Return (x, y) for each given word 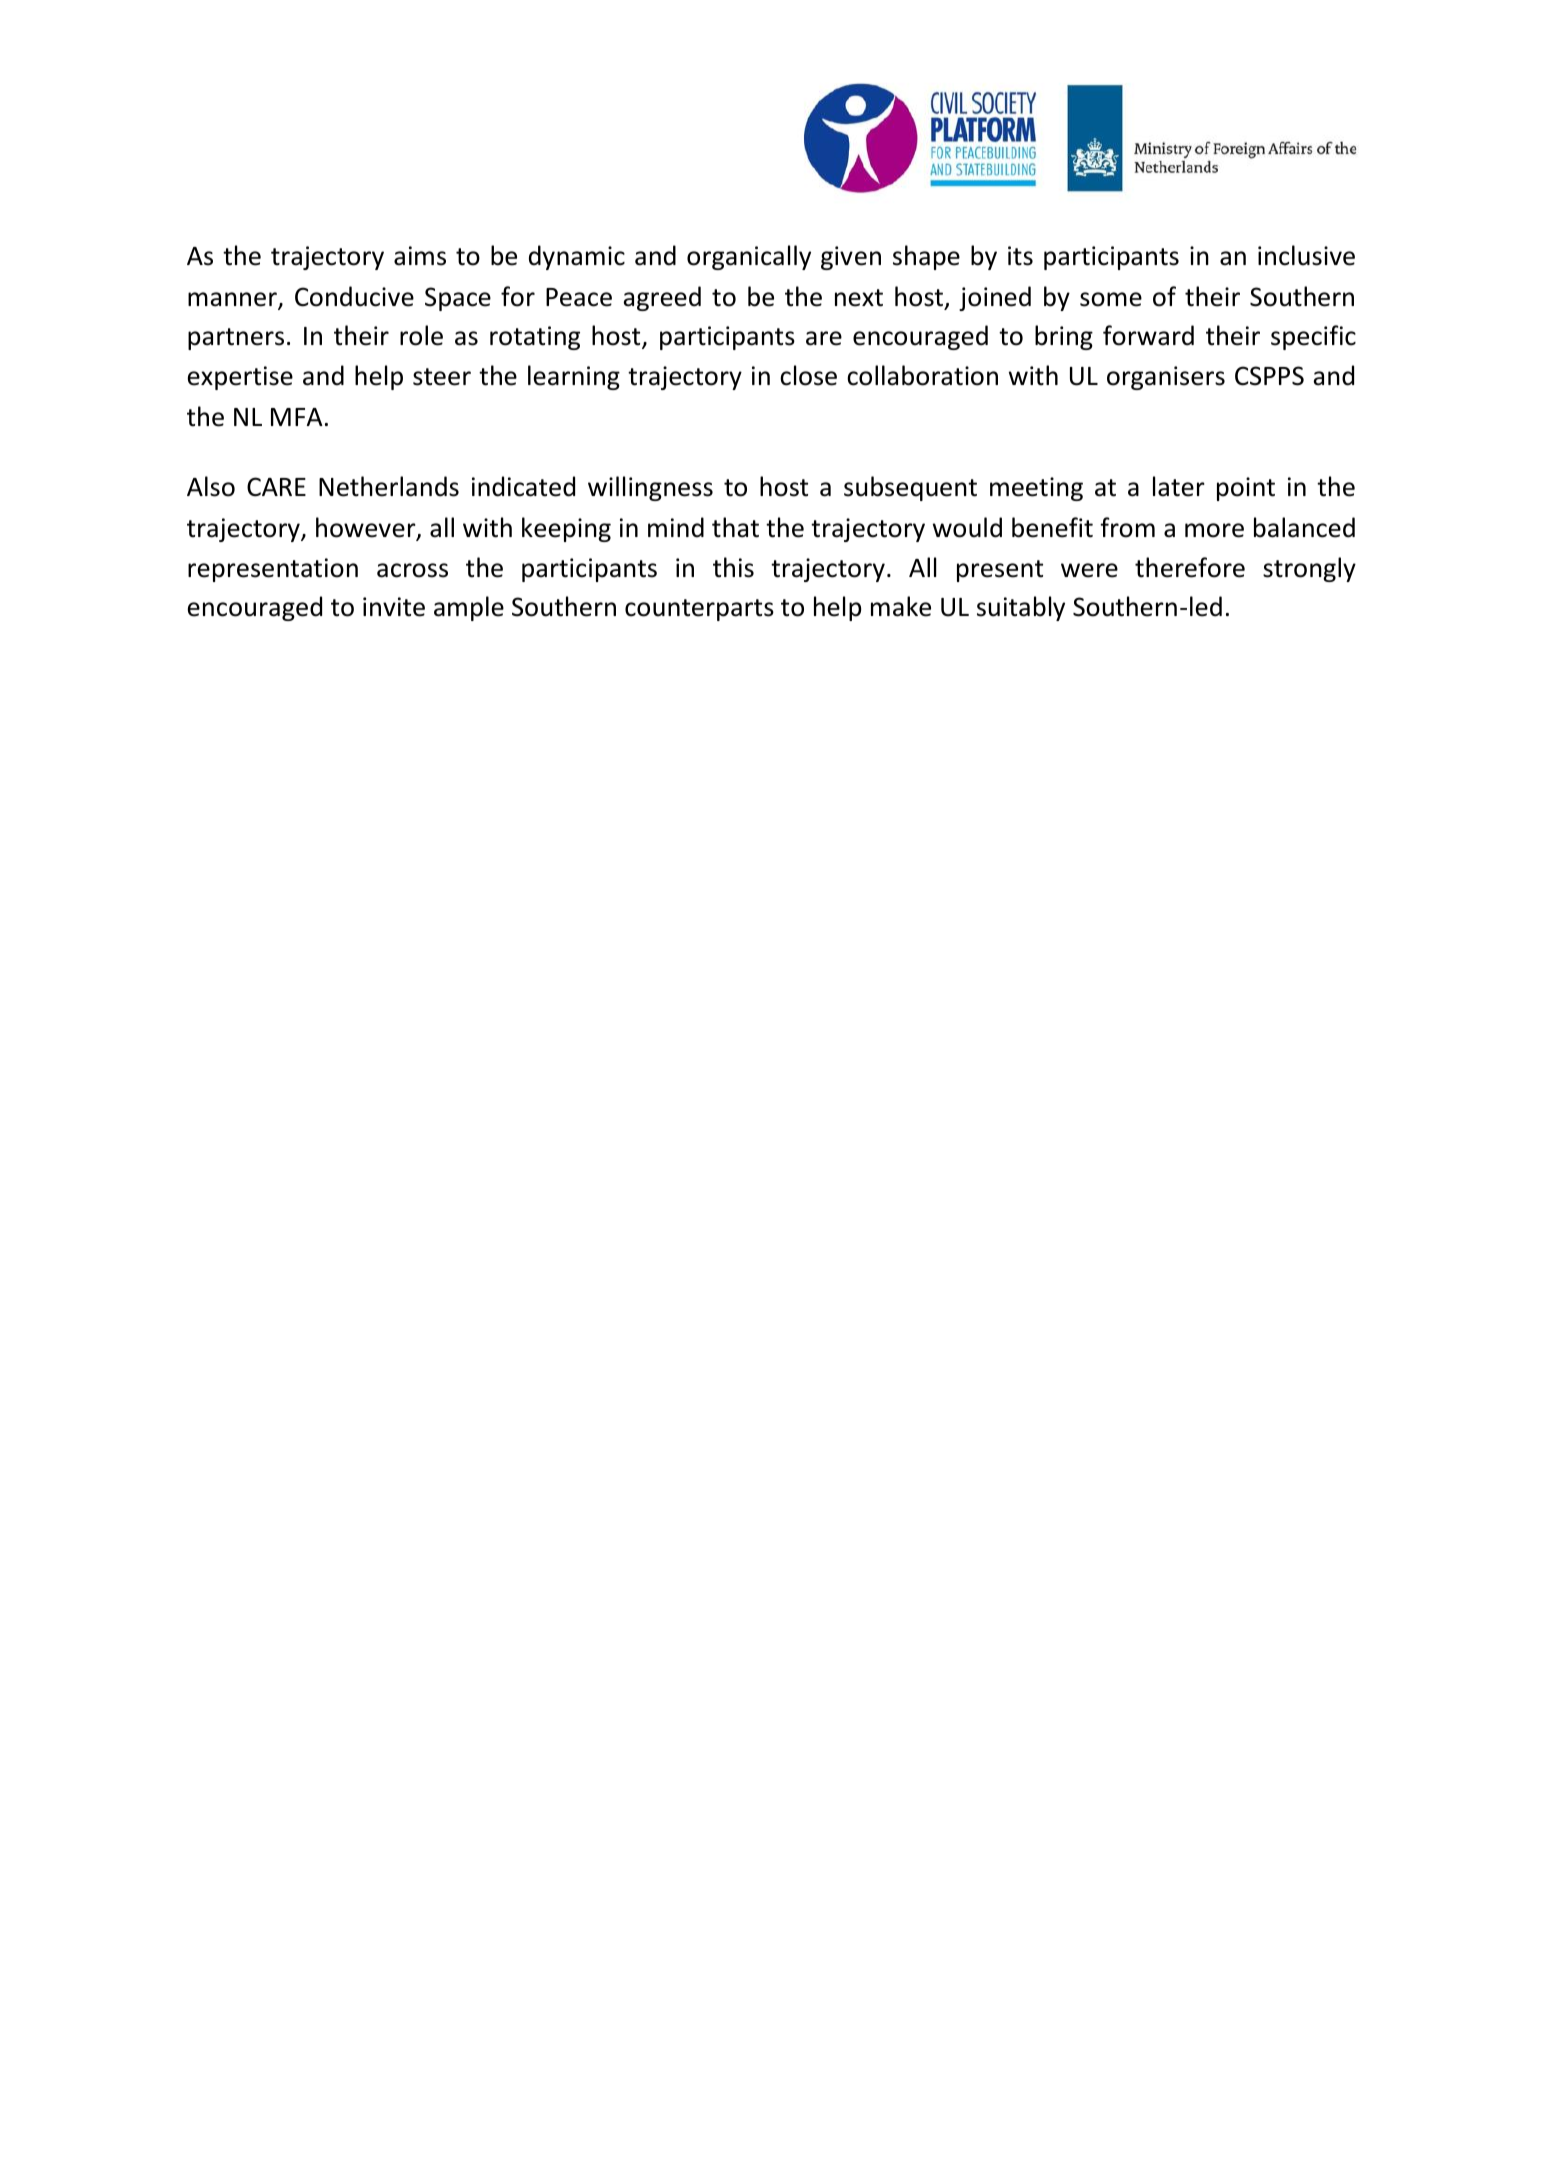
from (1127, 527)
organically (749, 257)
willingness (650, 488)
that (735, 527)
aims (420, 256)
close (808, 375)
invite (394, 607)
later (1179, 486)
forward (1148, 335)
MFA (297, 417)
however (367, 528)
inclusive (1306, 255)
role (421, 335)
